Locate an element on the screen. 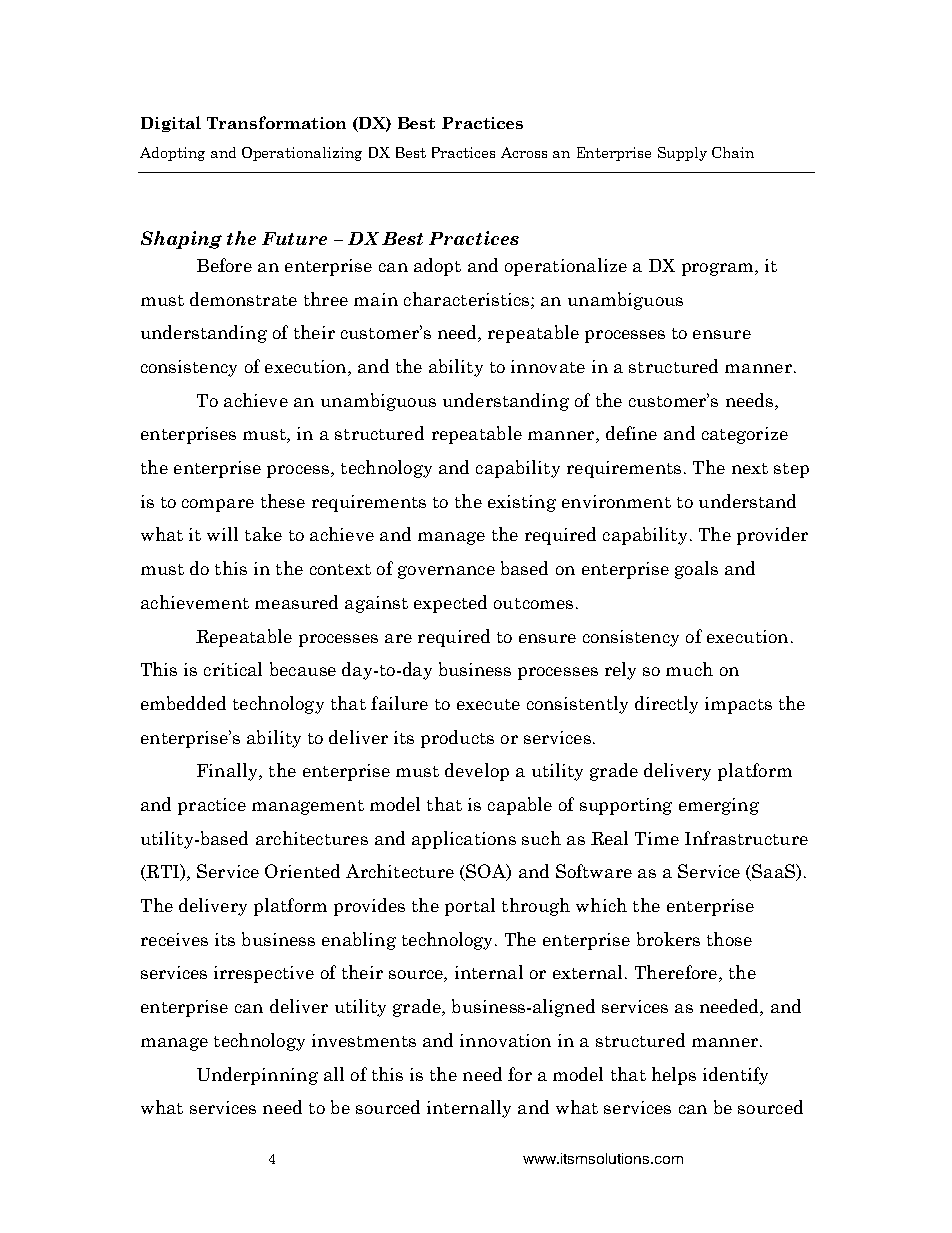 This screenshot has height=1233, width=952. expected is located at coordinates (450, 604).
